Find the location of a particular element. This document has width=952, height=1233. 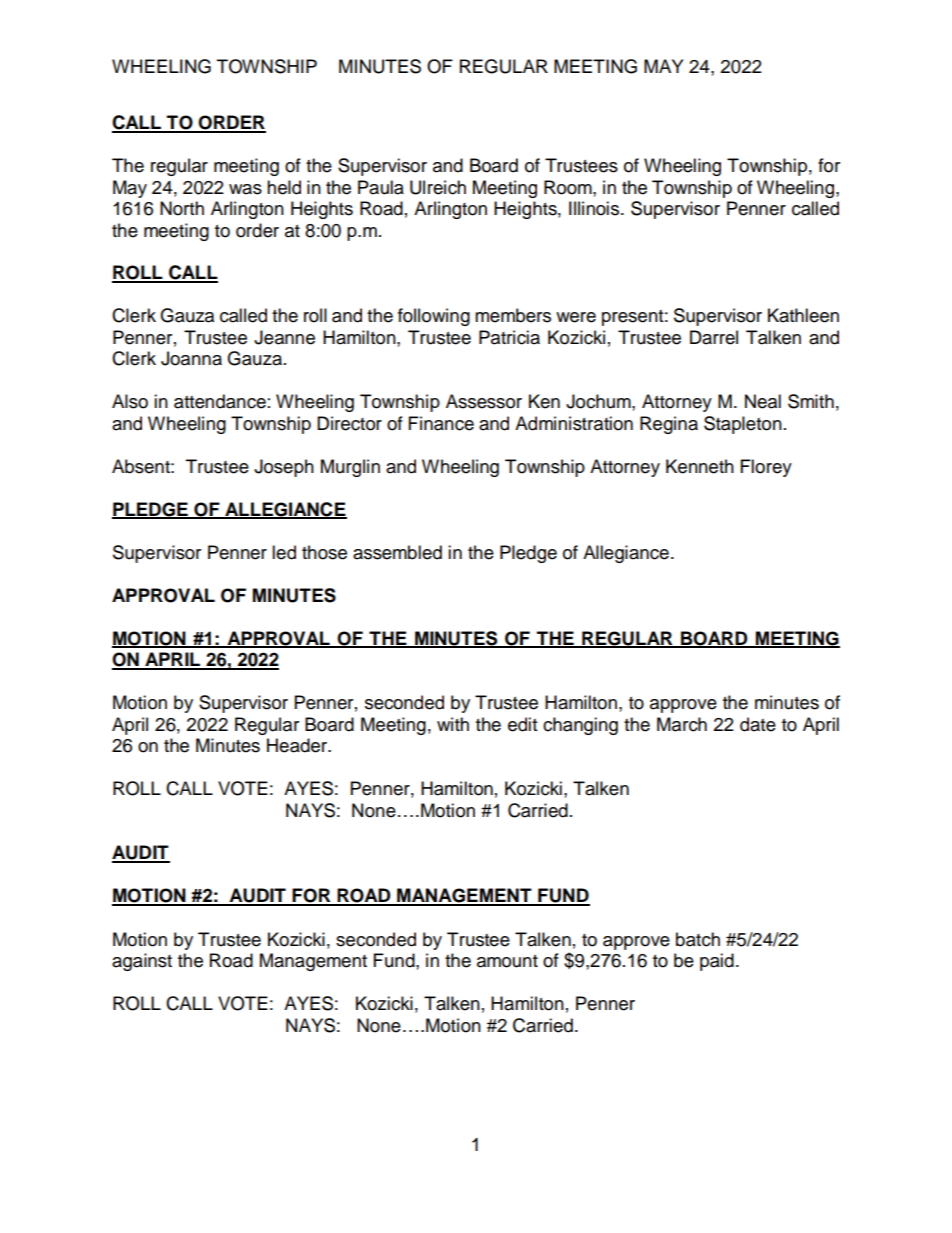

Florey is located at coordinates (766, 468).
